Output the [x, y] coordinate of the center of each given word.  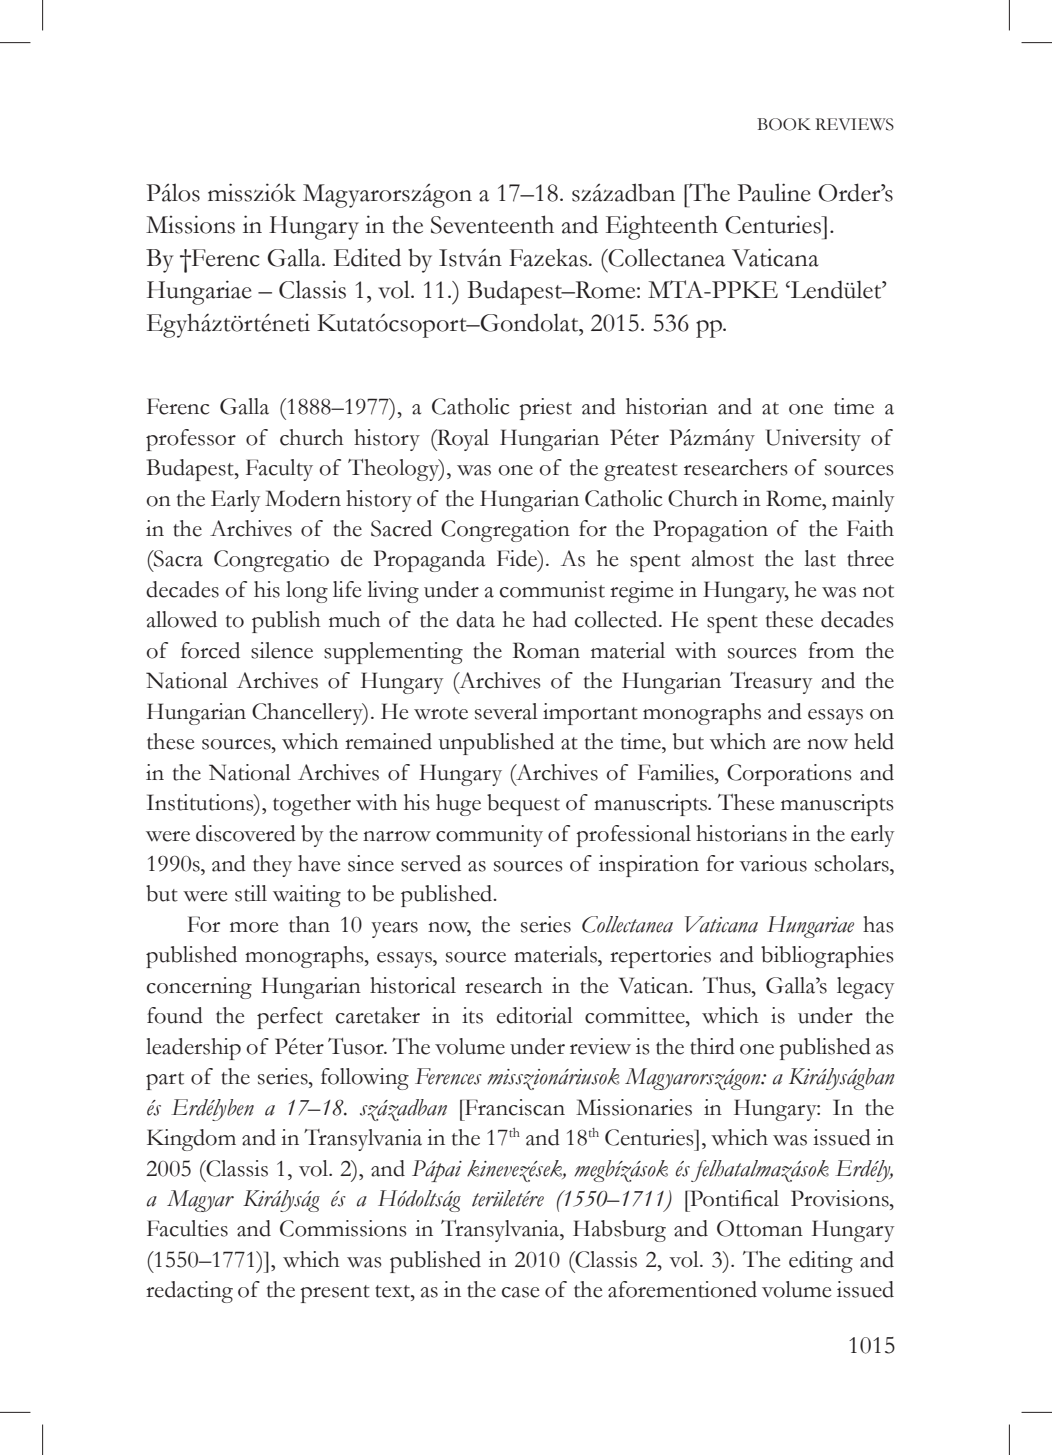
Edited [367, 257]
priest [545, 409]
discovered [246, 833]
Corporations [789, 775]
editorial [535, 1015]
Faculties [187, 1228]
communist [552, 589]
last [820, 558]
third [712, 1046]
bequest [523, 805]
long [307, 592]
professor [191, 440]
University [813, 440]
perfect [290, 1018]
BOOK [784, 124]
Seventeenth [492, 224]
